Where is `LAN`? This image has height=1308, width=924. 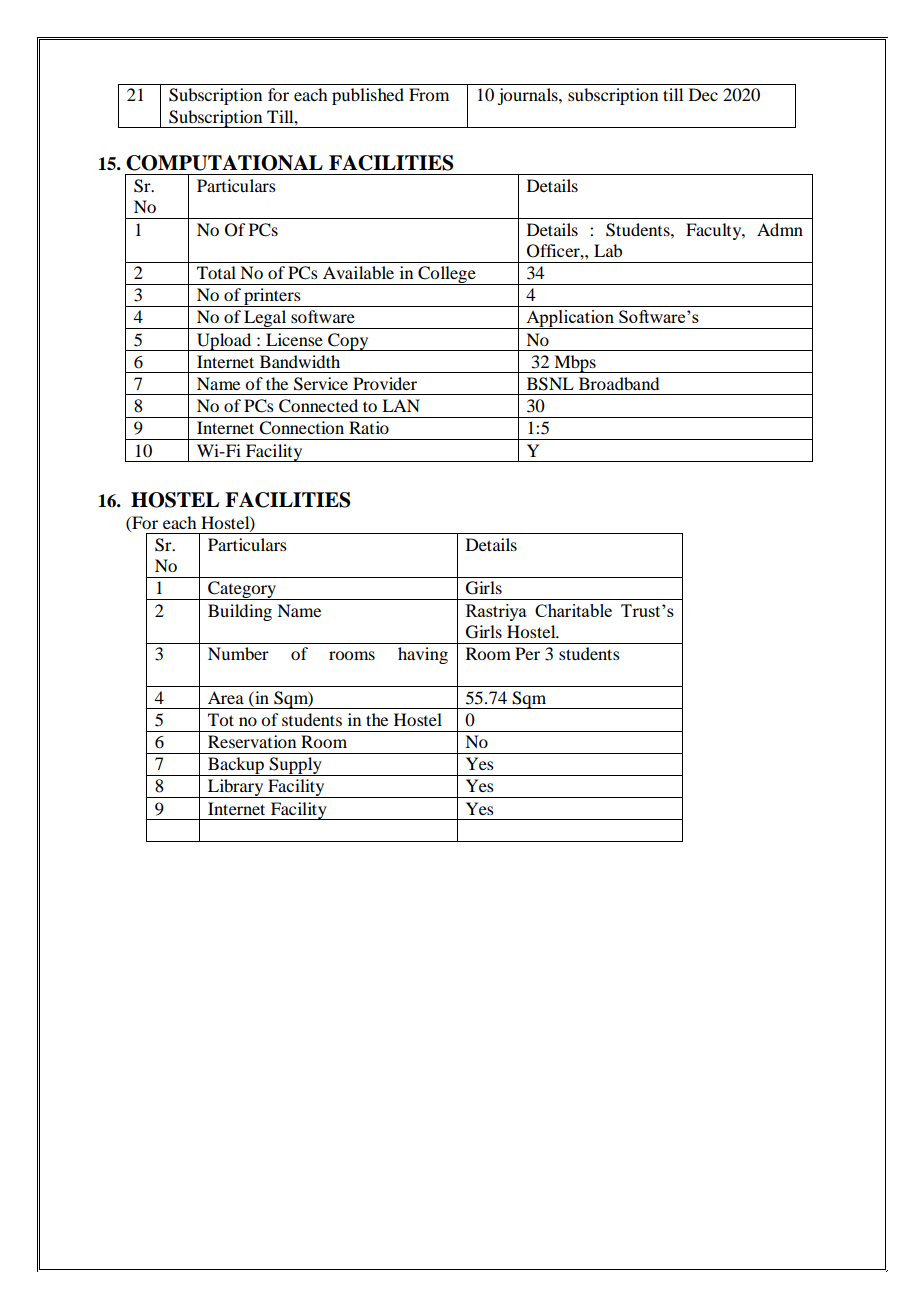
LAN is located at coordinates (401, 405).
